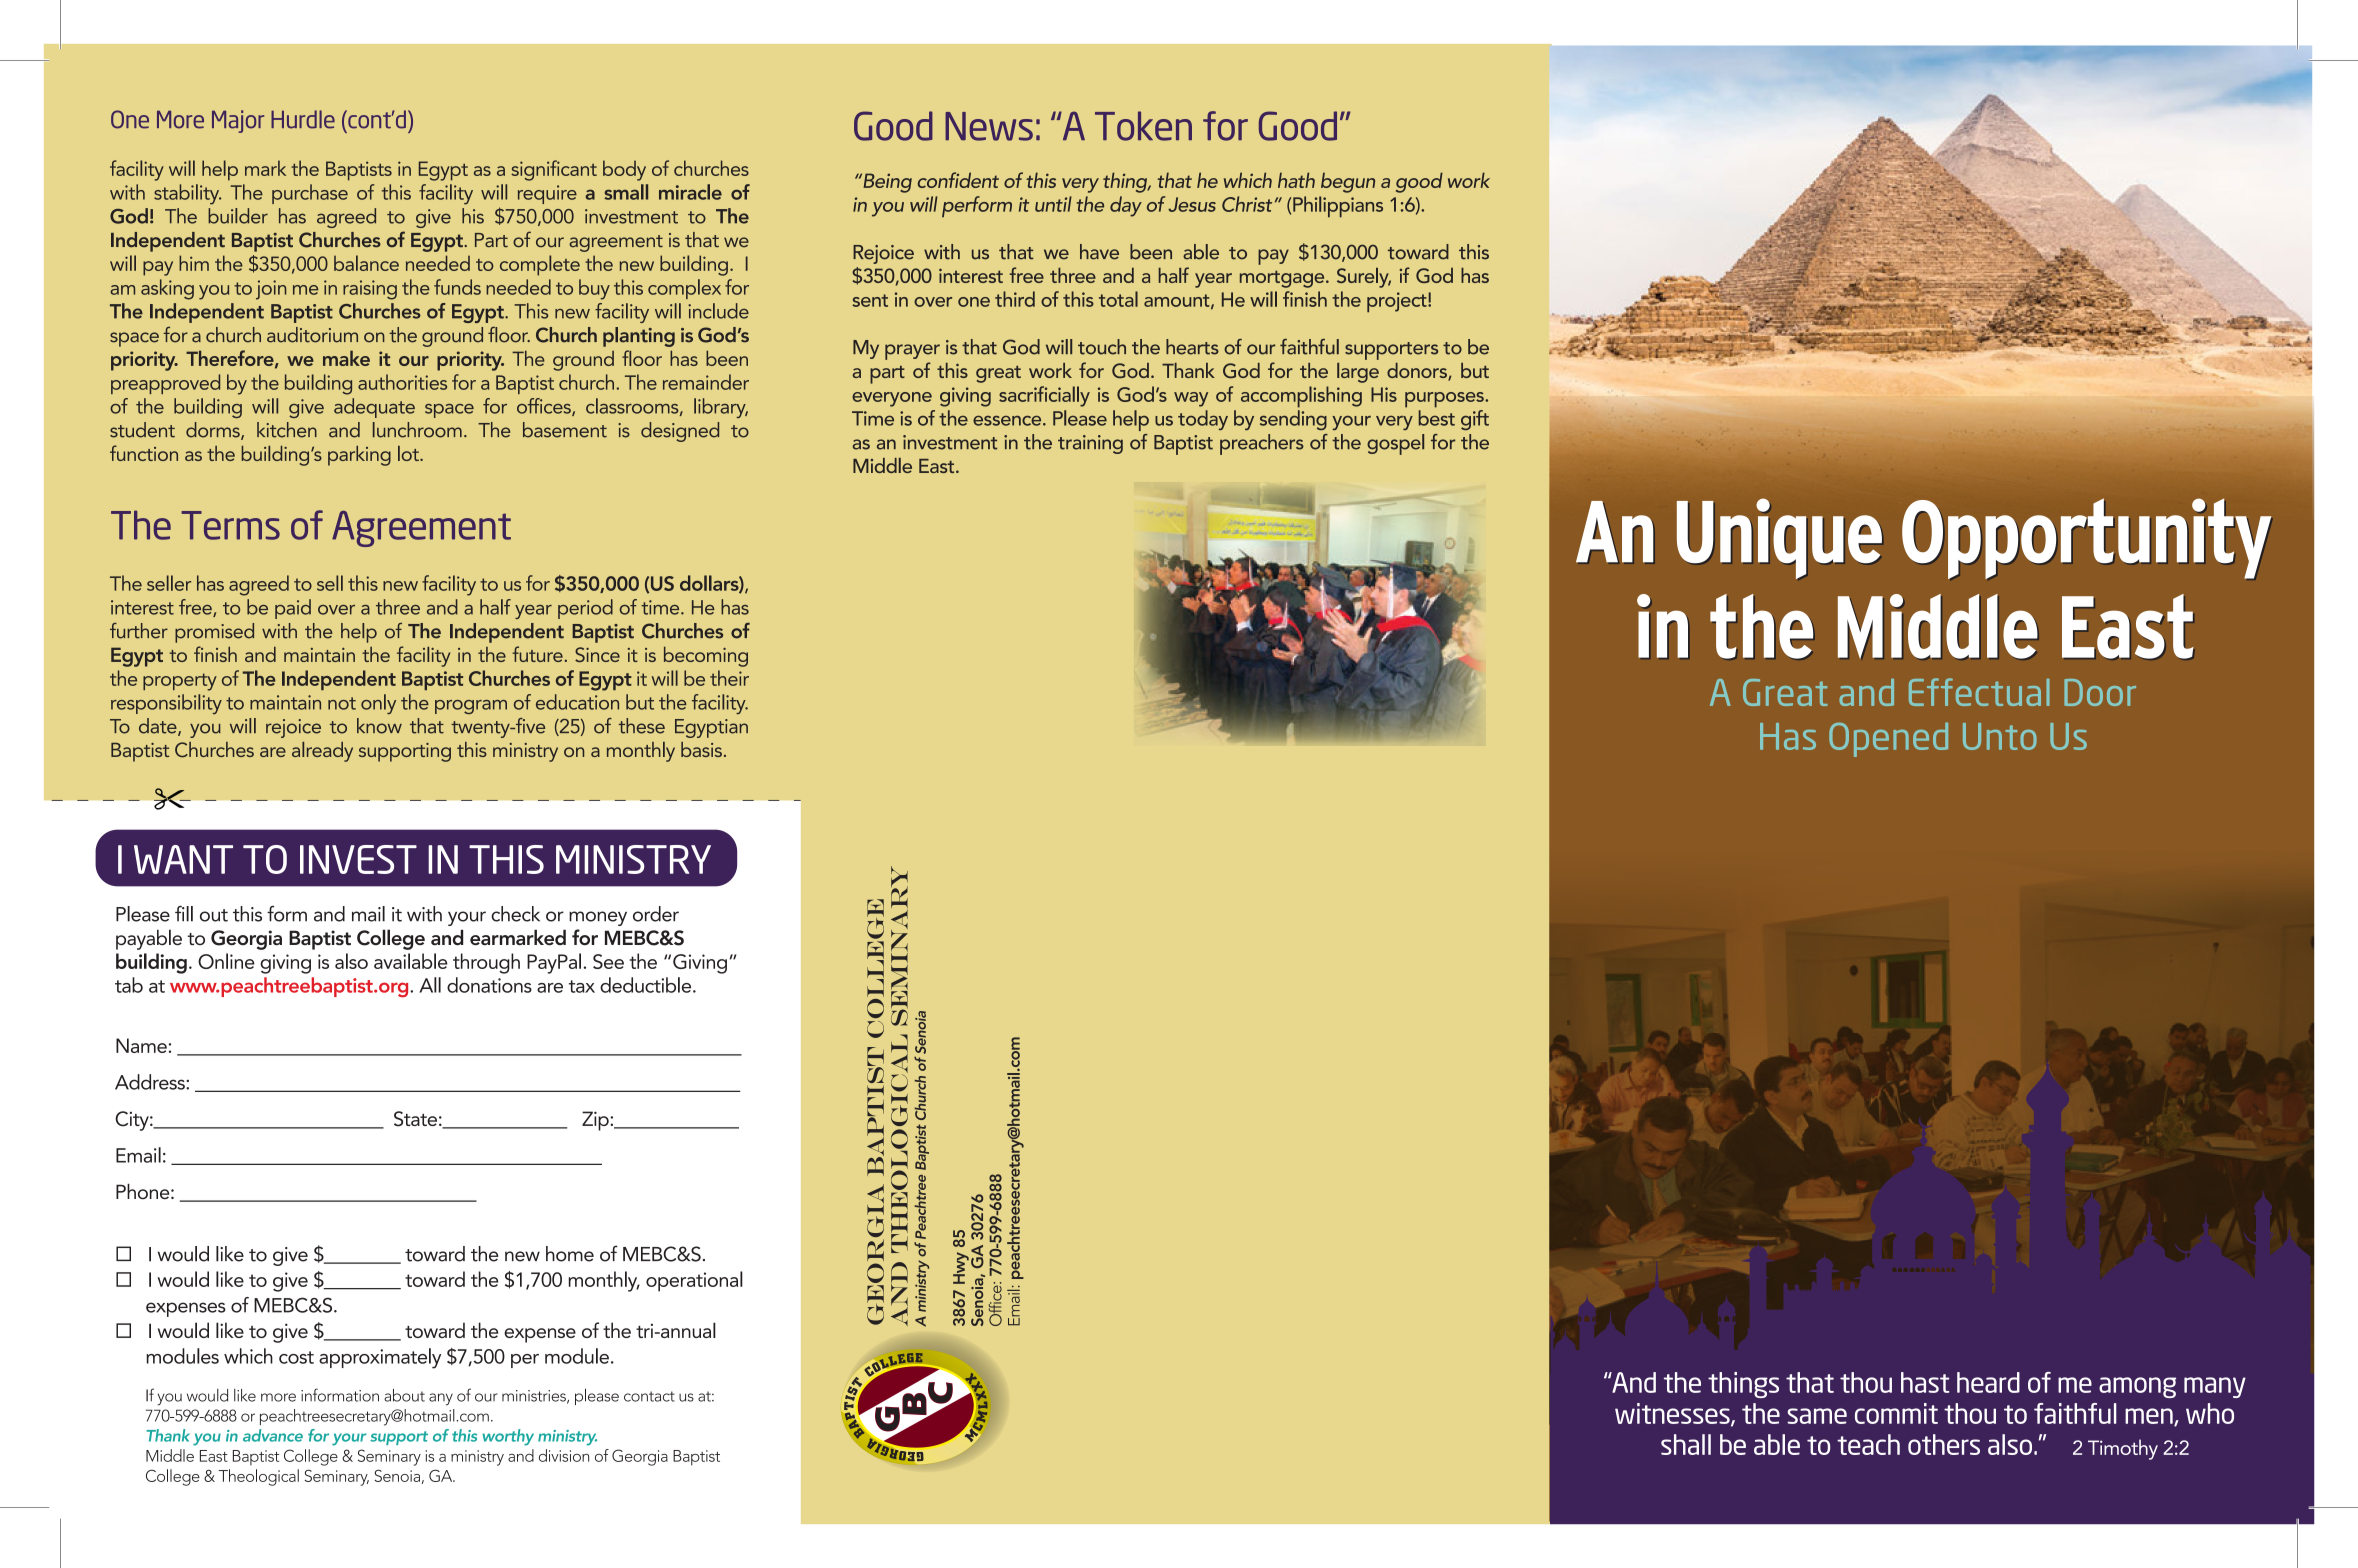 The image size is (2358, 1568). I want to click on begun, so click(1348, 182).
